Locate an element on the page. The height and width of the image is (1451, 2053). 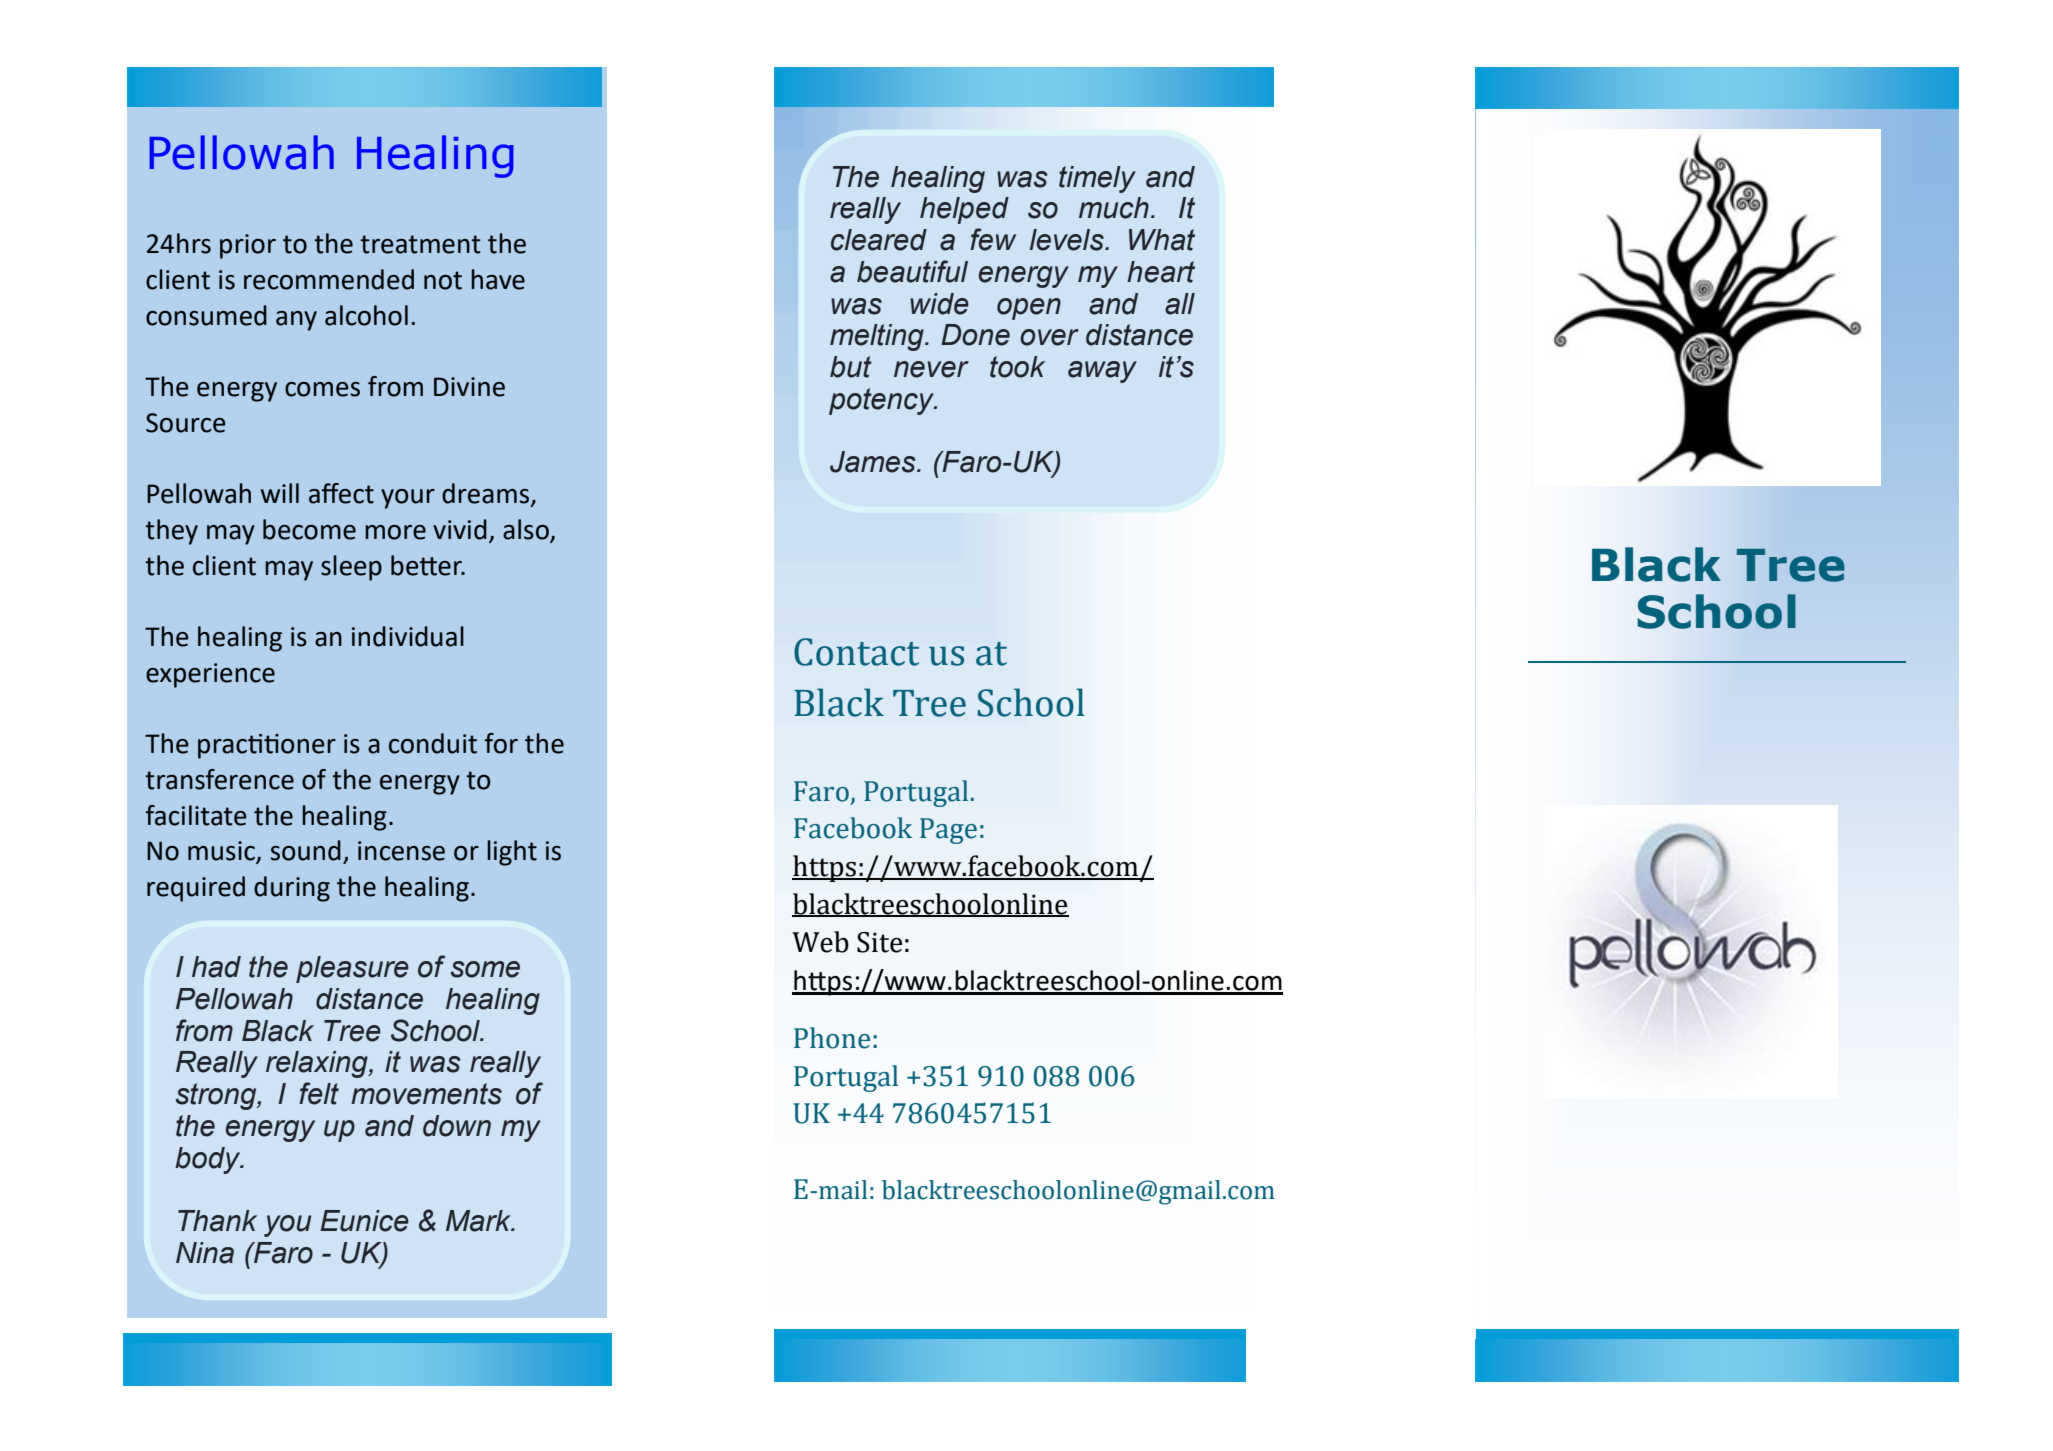
James is located at coordinates (874, 462).
